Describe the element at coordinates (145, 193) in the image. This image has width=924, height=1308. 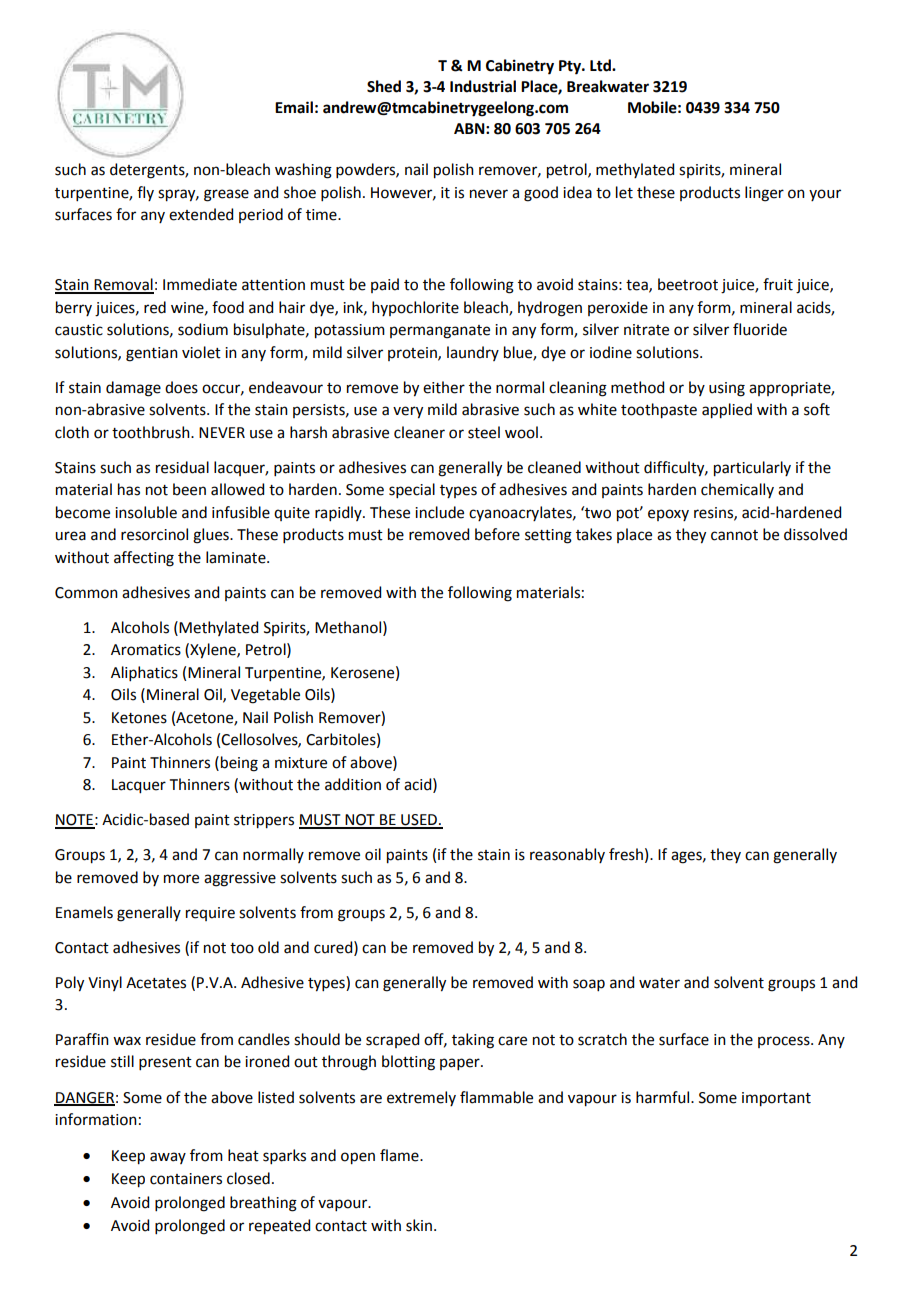
I see `fly` at that location.
